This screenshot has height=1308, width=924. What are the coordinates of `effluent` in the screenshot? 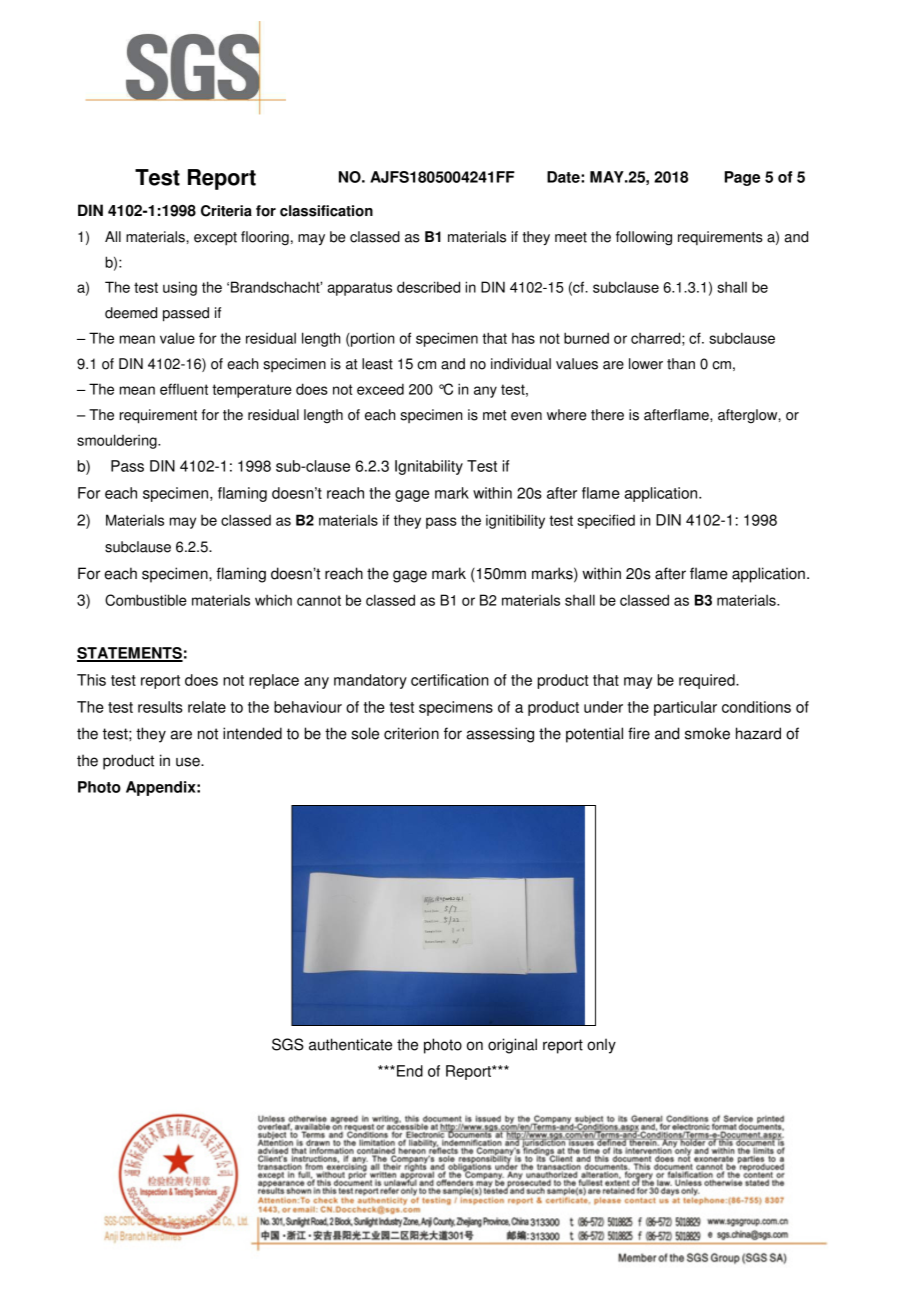 It's located at (184, 389).
